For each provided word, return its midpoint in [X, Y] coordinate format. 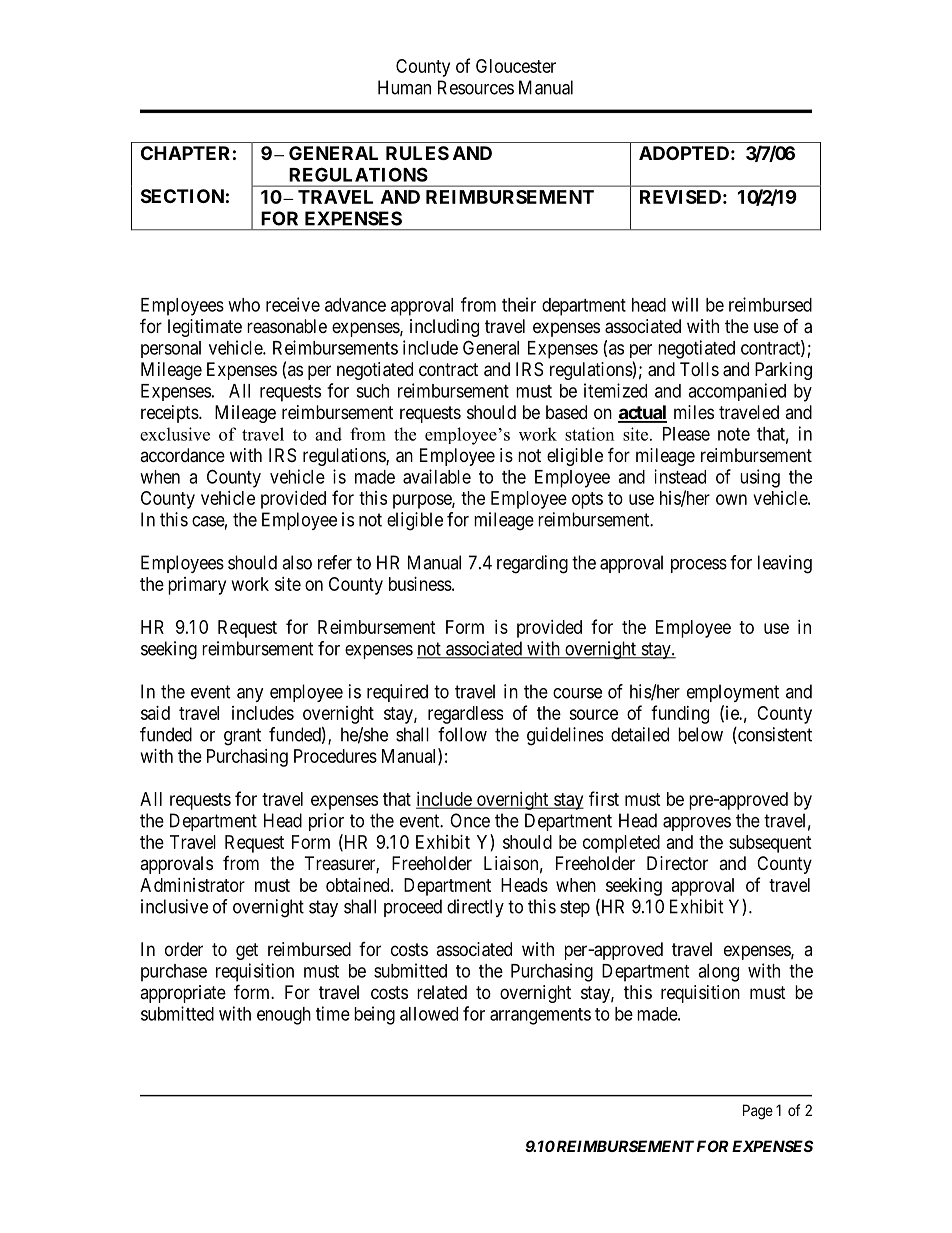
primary [197, 586]
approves [697, 824]
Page [758, 1112]
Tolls [699, 369]
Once [470, 820]
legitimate [205, 328]
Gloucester [516, 66]
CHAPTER [185, 153]
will [685, 304]
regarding [532, 564]
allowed [429, 1014]
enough [284, 1016]
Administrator [192, 885]
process [699, 566]
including [444, 328]
